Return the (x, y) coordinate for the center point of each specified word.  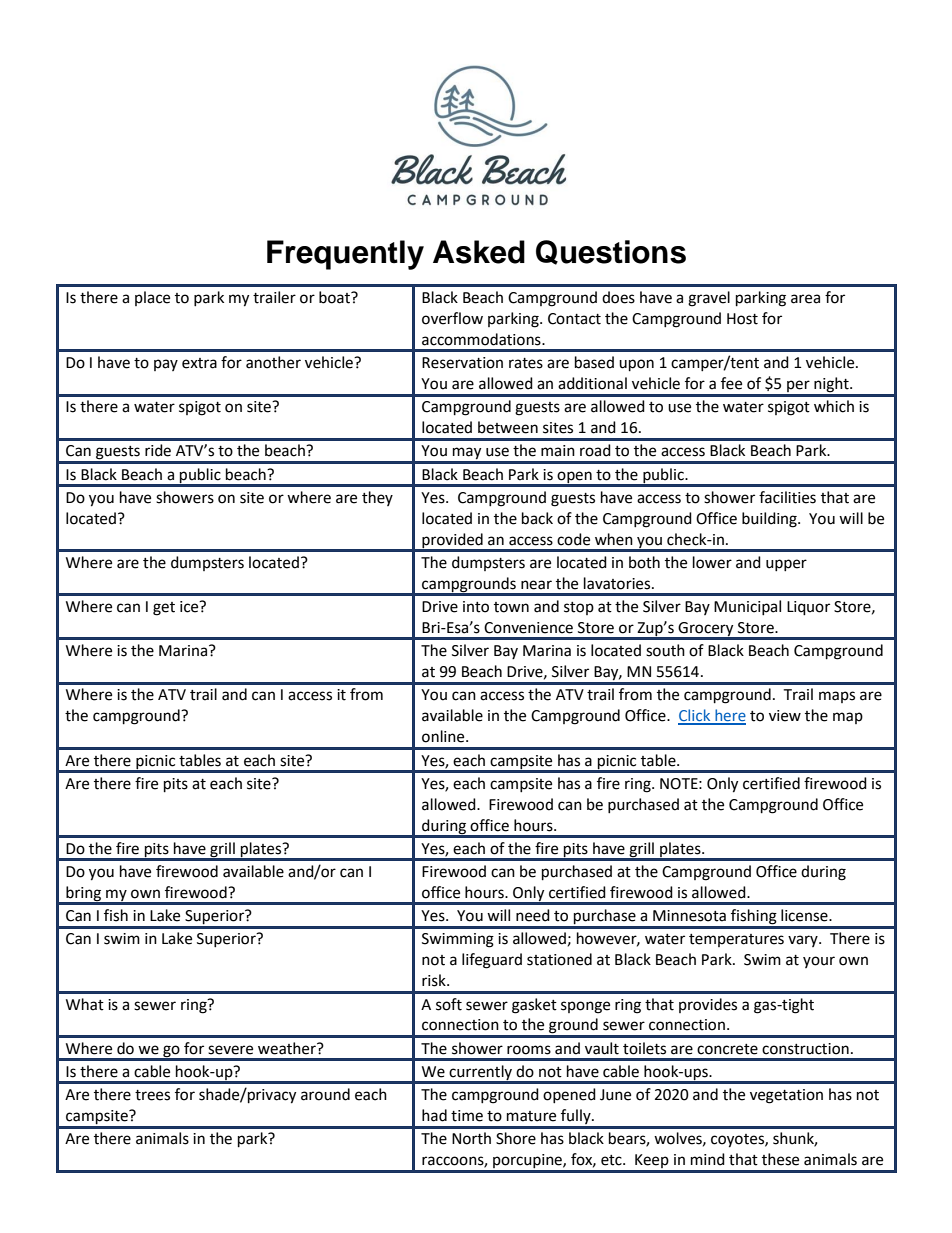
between (508, 427)
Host (742, 319)
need (533, 915)
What (85, 1004)
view (785, 716)
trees (152, 1095)
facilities (787, 497)
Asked (479, 252)
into (476, 607)
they (377, 498)
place (152, 298)
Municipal (747, 607)
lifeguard (492, 961)
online (444, 736)
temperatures (736, 940)
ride (158, 450)
